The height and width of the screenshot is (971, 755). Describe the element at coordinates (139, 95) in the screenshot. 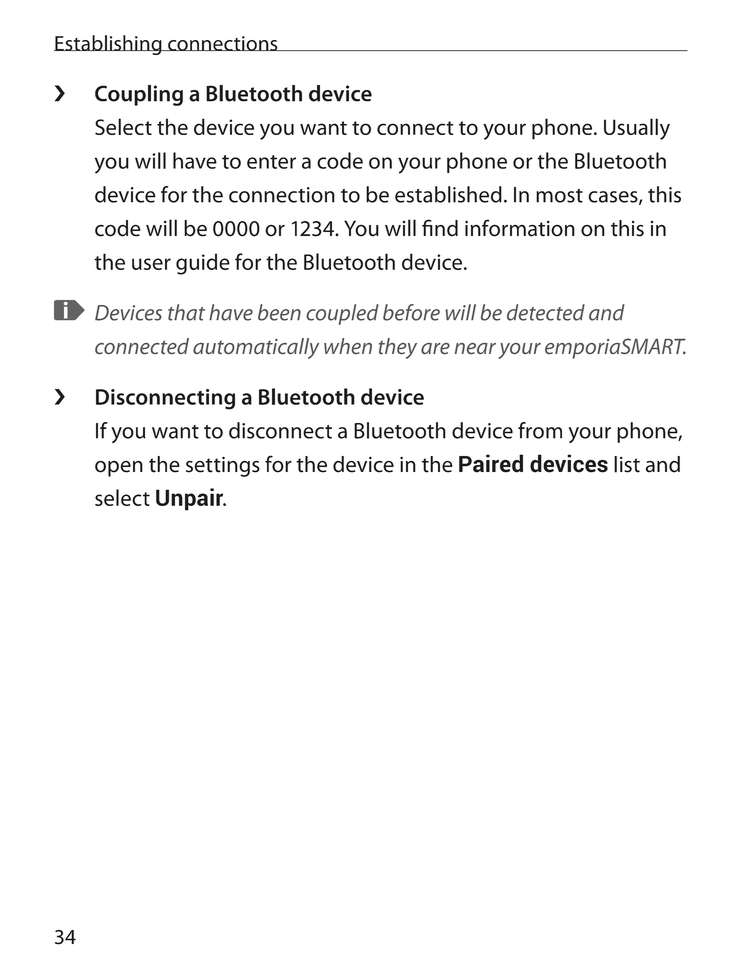

I see `Coupling` at that location.
